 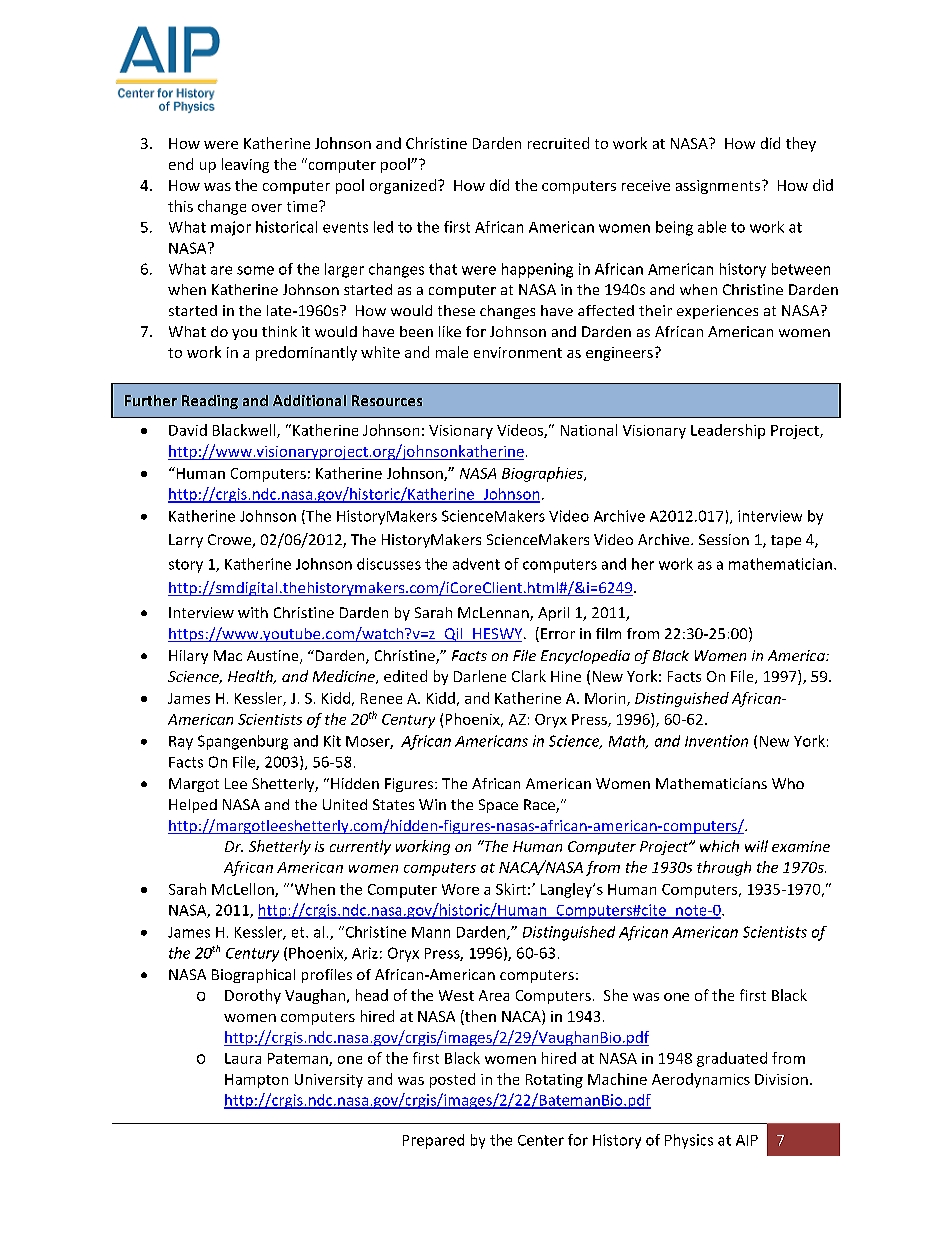 What do you see at coordinates (747, 1140) in the screenshot?
I see `AIP` at bounding box center [747, 1140].
